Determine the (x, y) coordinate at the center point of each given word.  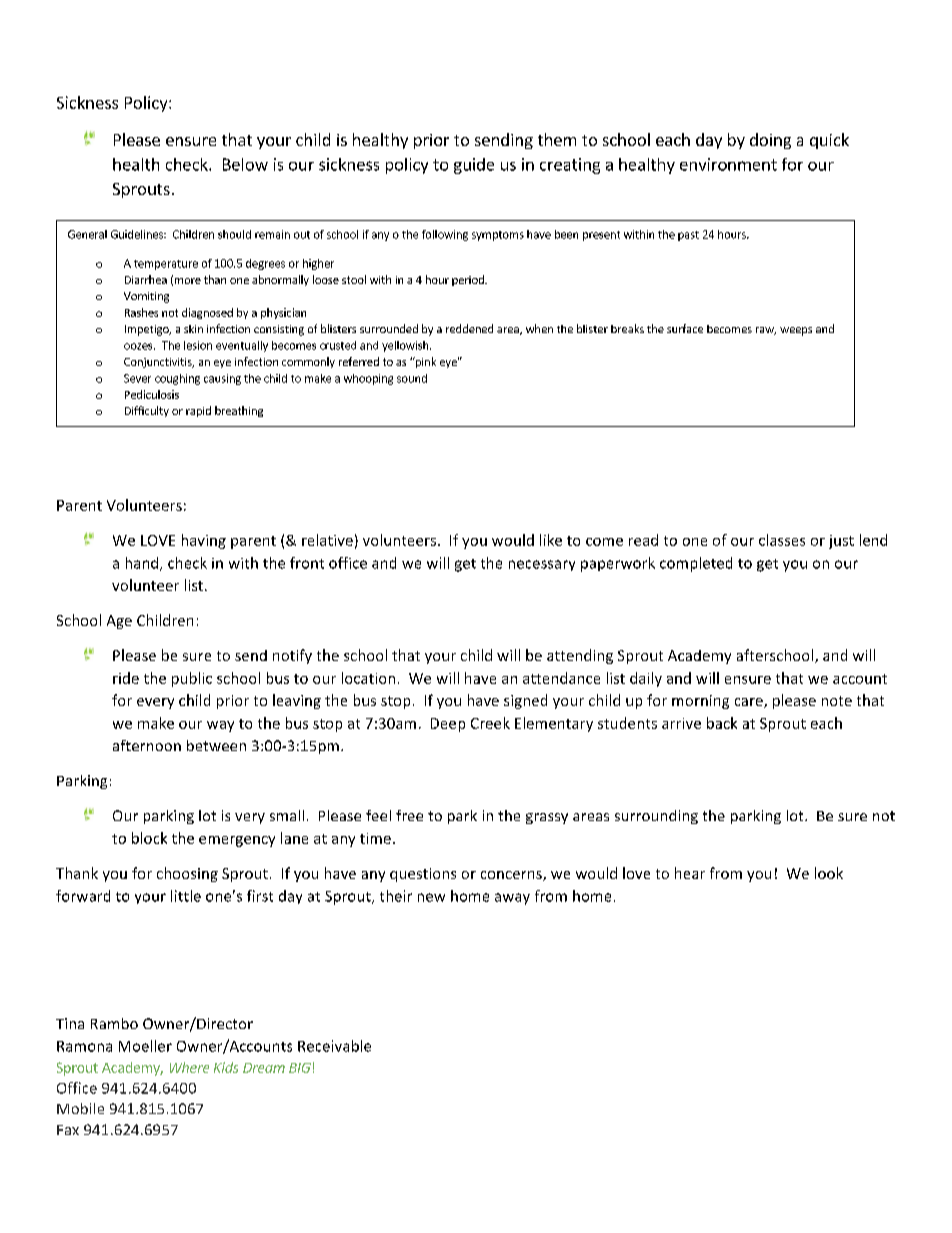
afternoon (147, 745)
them (557, 139)
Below (245, 164)
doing (770, 141)
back (722, 723)
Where (189, 1067)
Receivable (334, 1046)
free (409, 815)
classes (782, 540)
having (204, 541)
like (551, 540)
